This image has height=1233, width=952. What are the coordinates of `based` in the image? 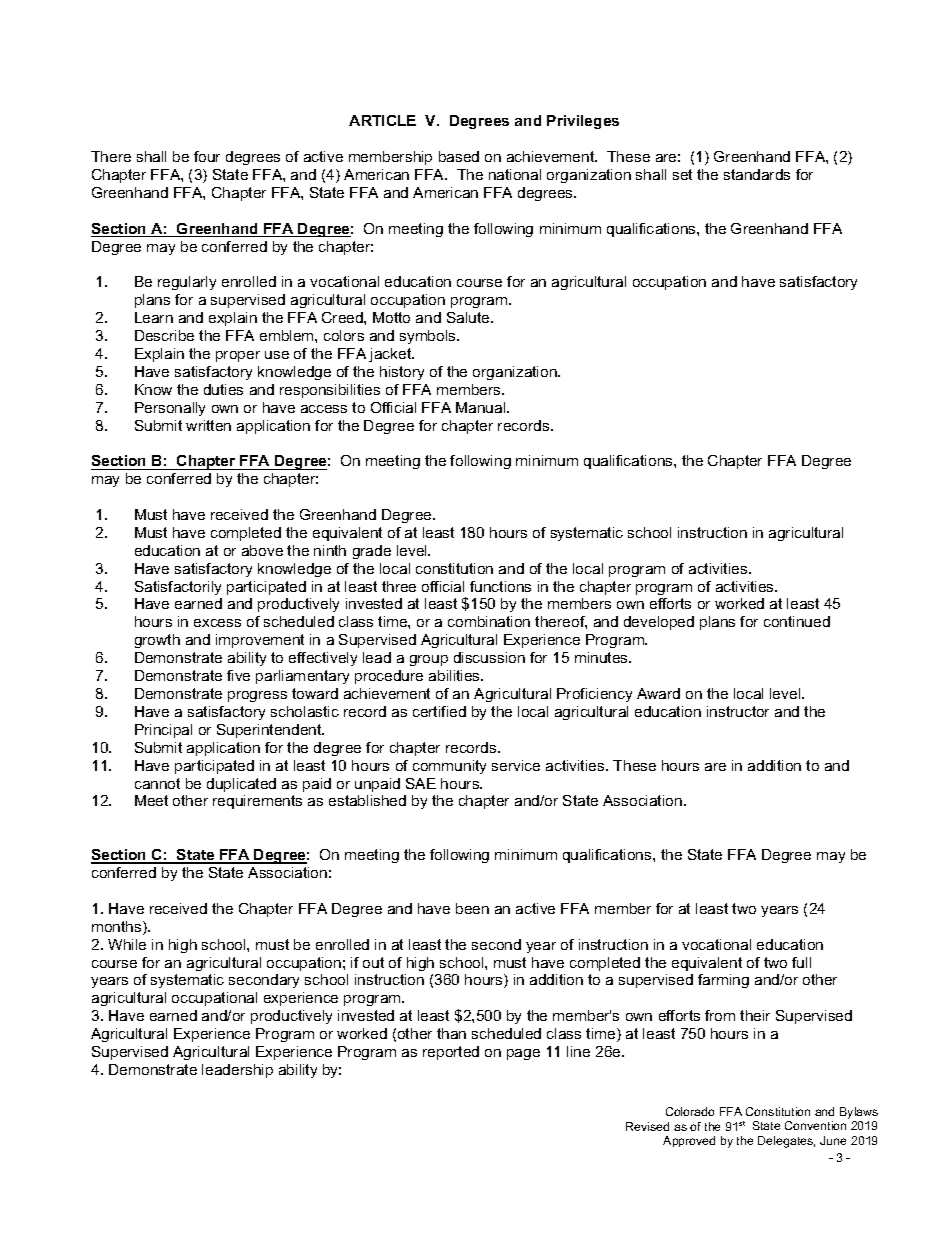 It's located at (459, 156).
